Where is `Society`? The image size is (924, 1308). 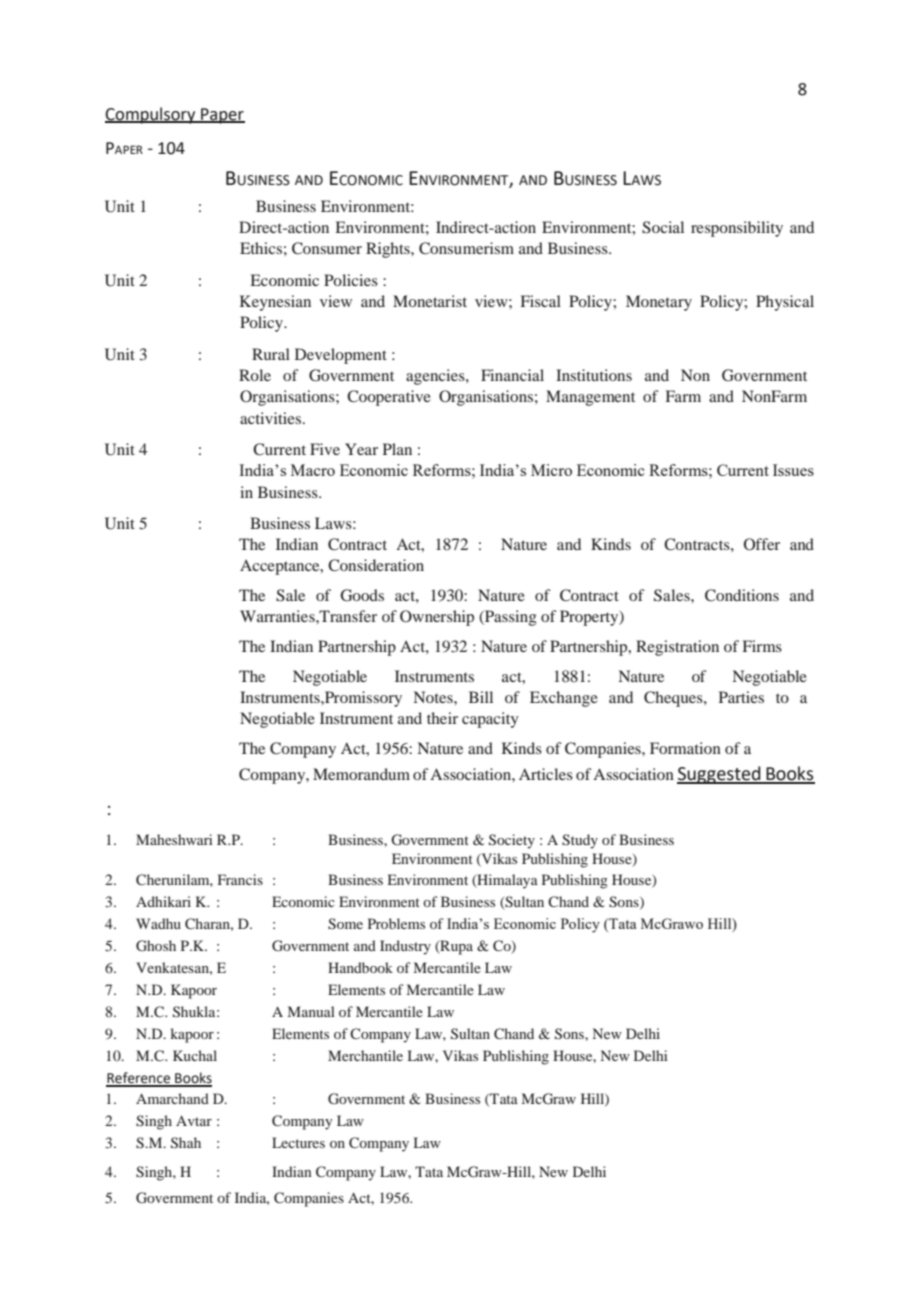 Society is located at coordinates (512, 841).
